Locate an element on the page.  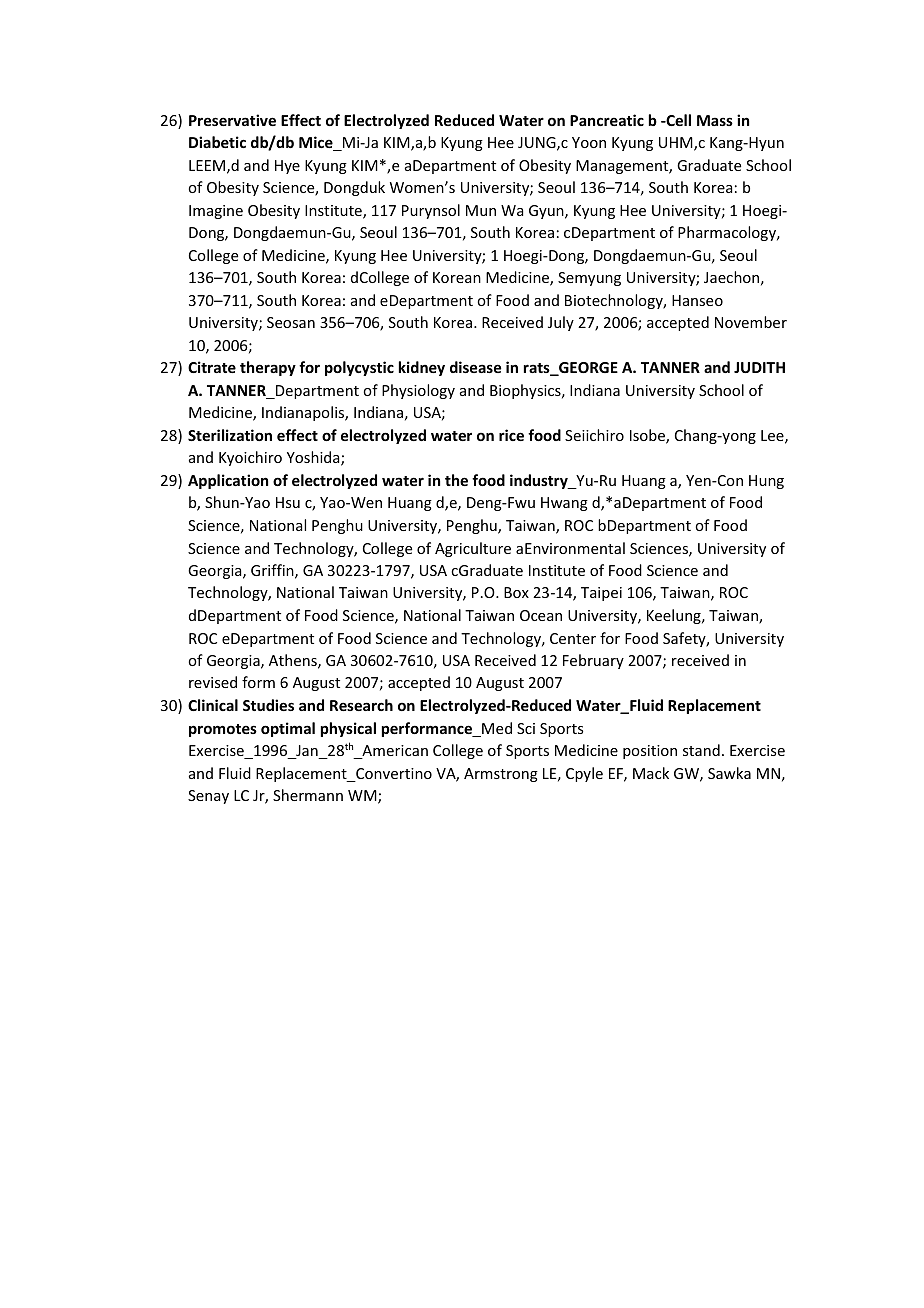
optimal is located at coordinates (288, 729).
